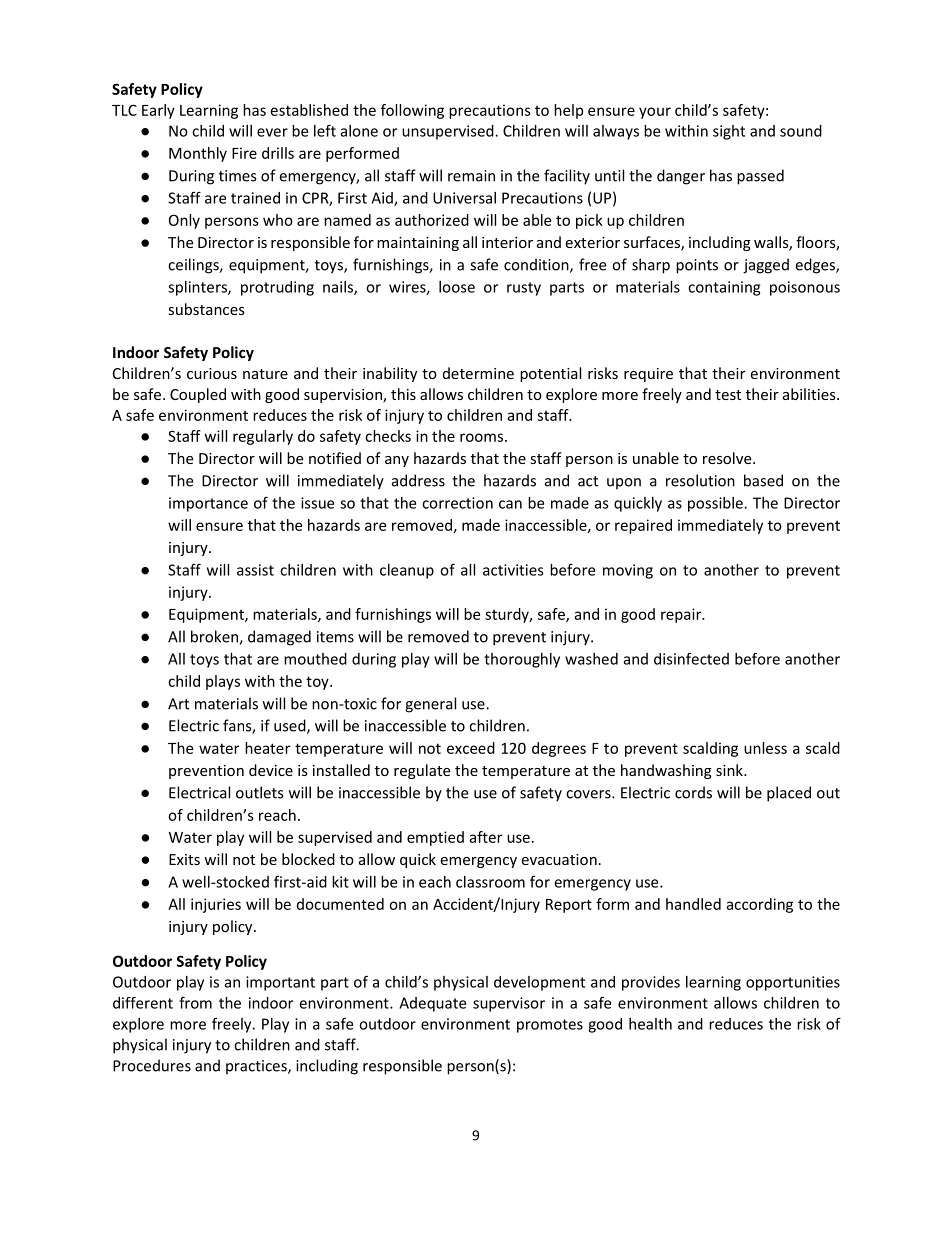 The image size is (952, 1233). Describe the element at coordinates (650, 1024) in the screenshot. I see `health` at that location.
